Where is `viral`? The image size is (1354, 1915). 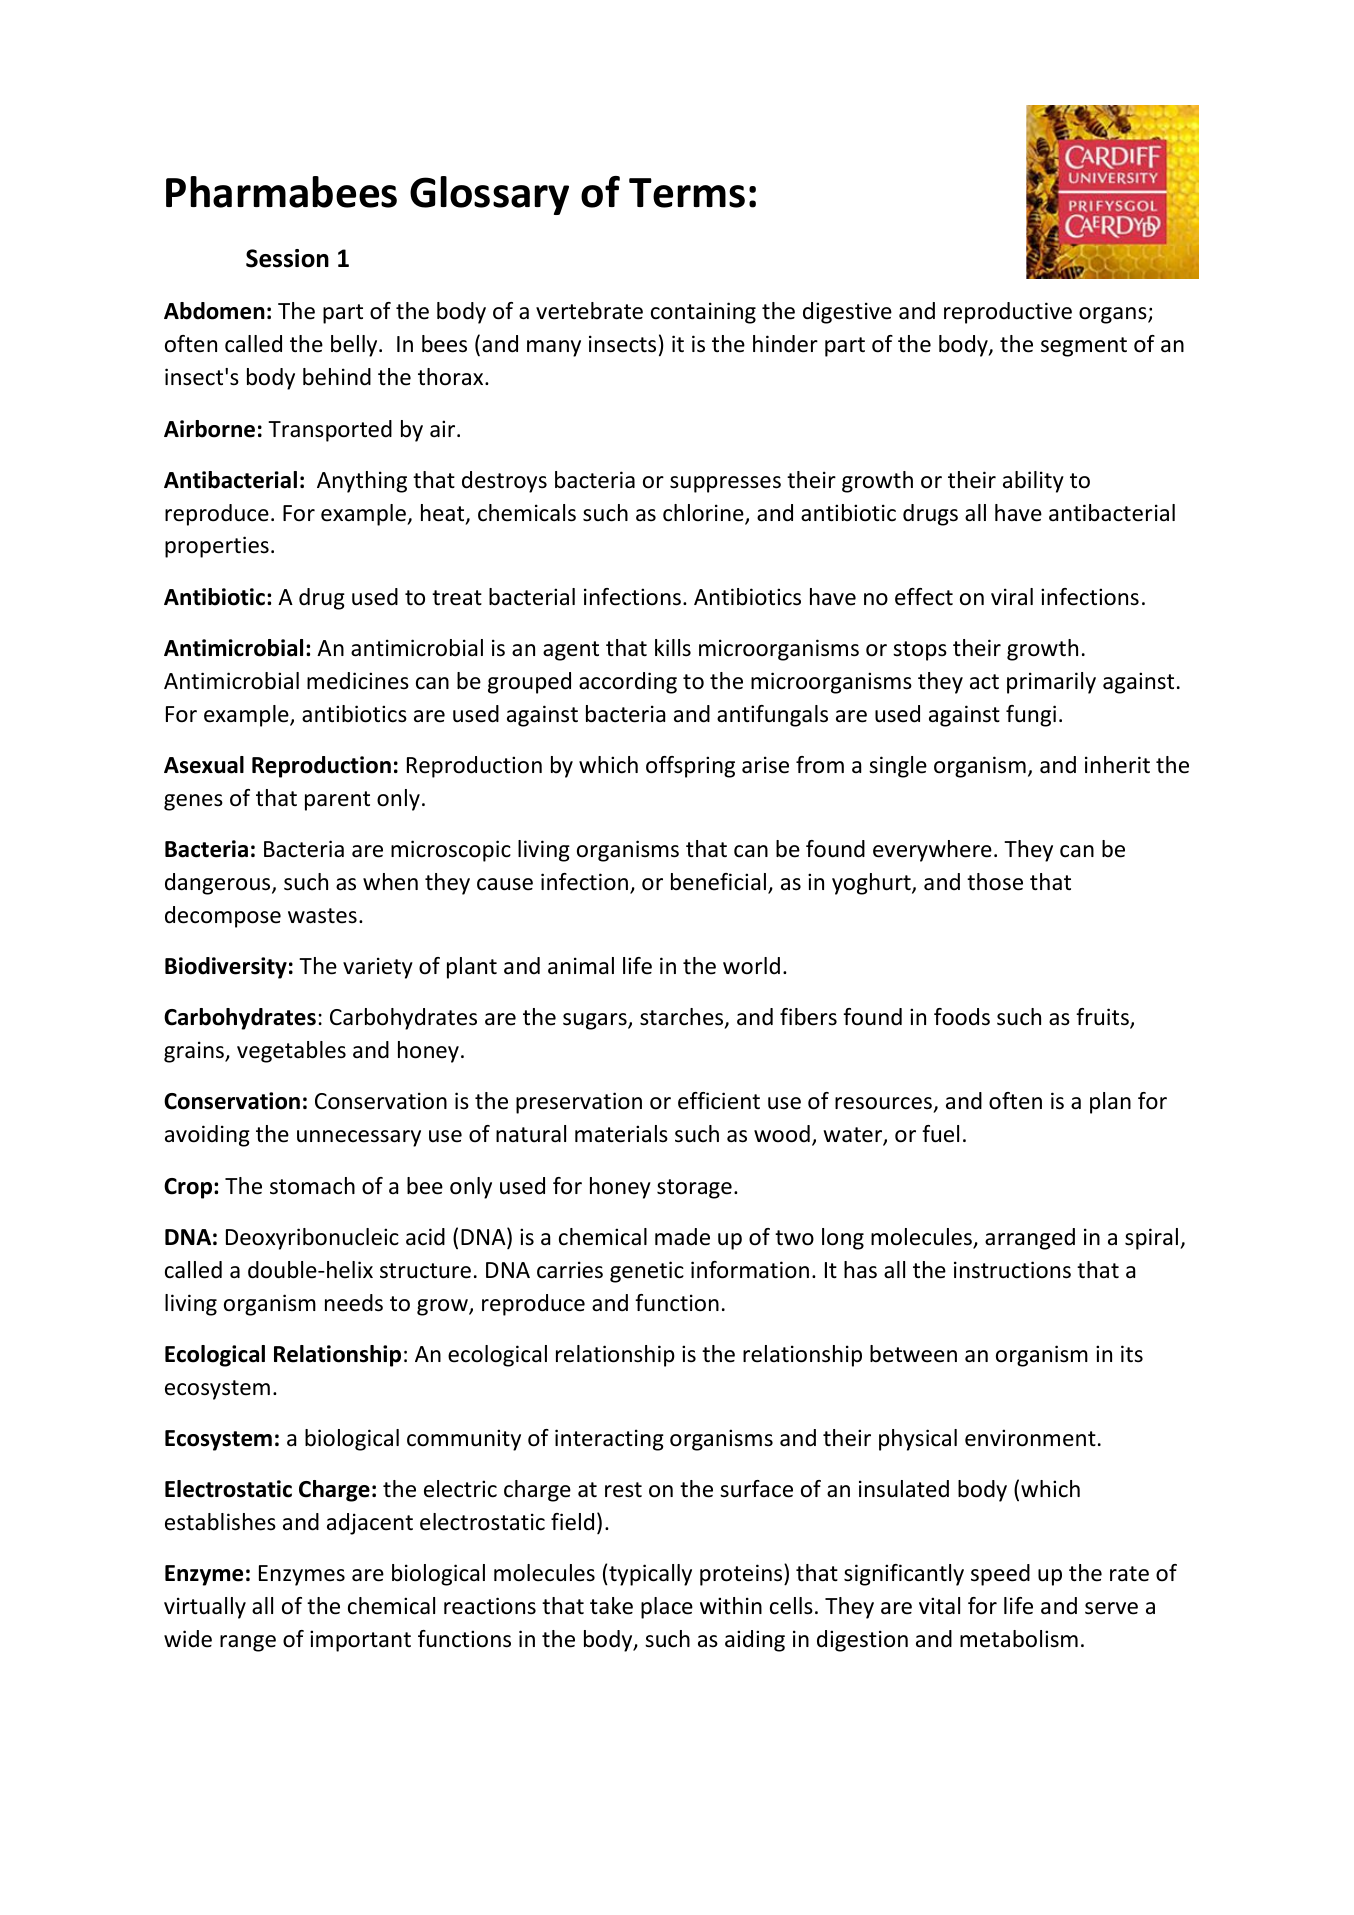 viral is located at coordinates (1012, 597).
